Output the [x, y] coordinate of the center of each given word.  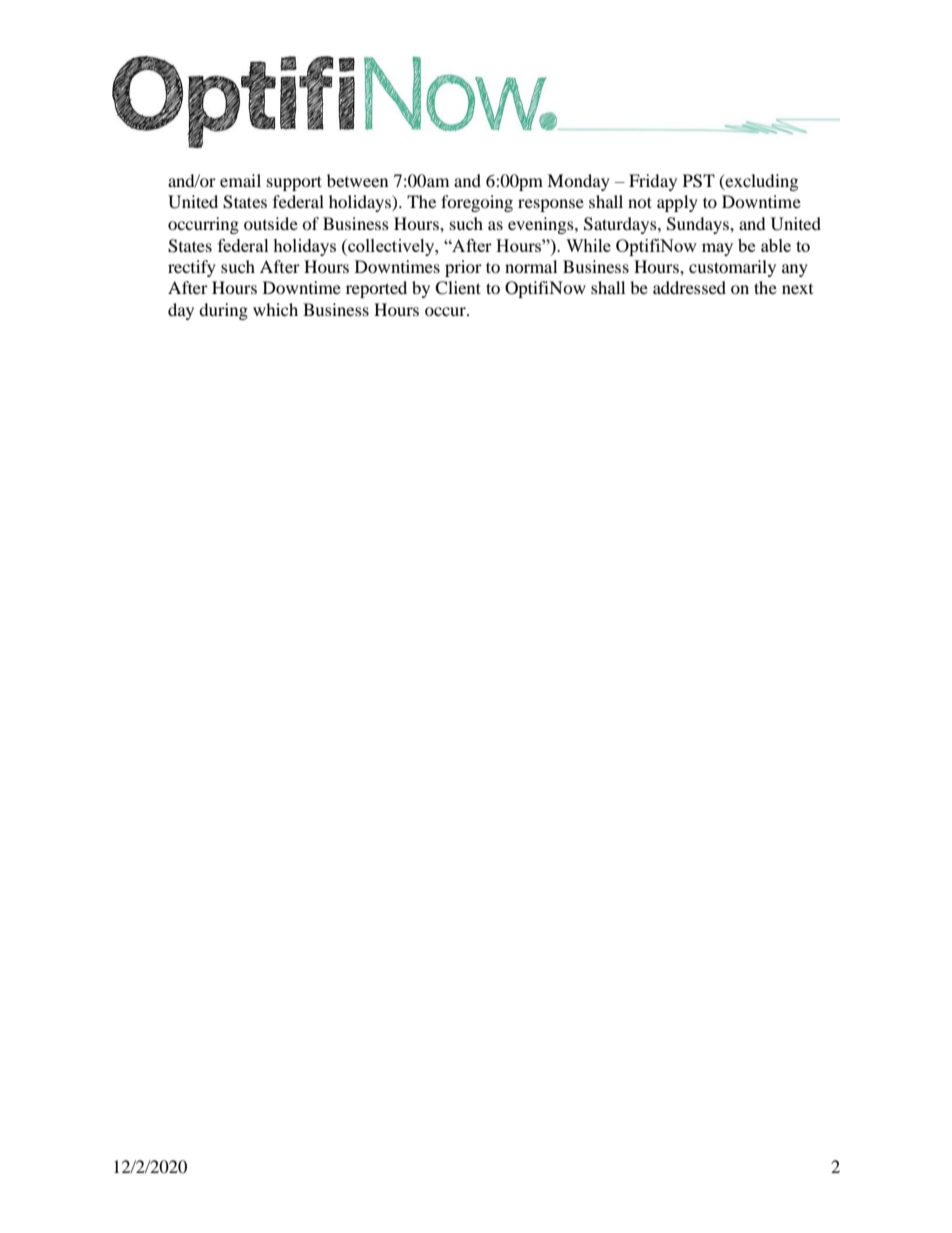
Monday [578, 182]
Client [458, 288]
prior [463, 268]
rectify [192, 268]
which [275, 309]
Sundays [699, 225]
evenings [542, 225]
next [797, 289]
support [294, 183]
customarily [732, 268]
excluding [760, 182]
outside [271, 223]
